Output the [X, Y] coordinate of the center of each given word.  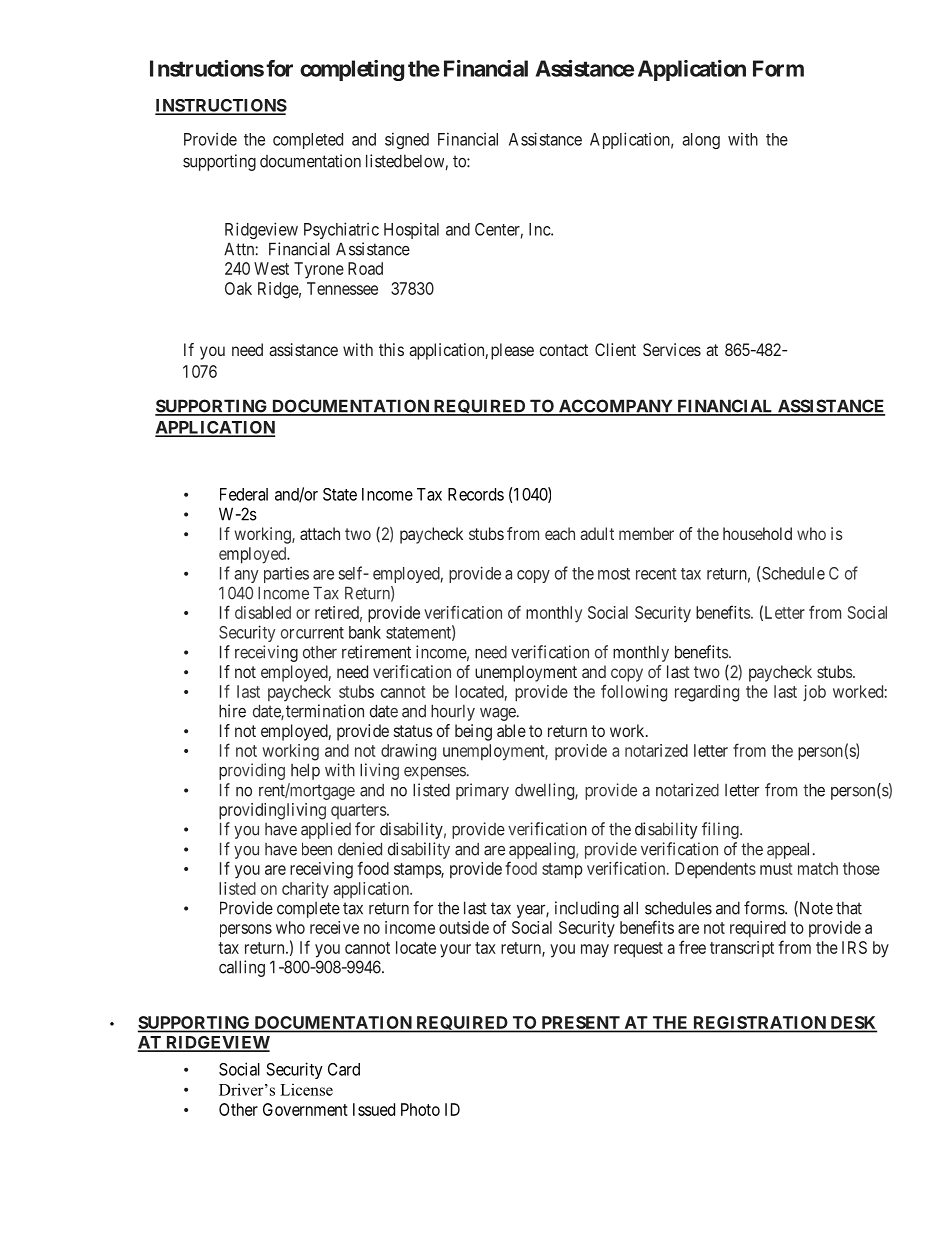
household [757, 533]
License [306, 1089]
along [701, 141]
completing [352, 70]
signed [407, 140]
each [560, 533]
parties [286, 575]
